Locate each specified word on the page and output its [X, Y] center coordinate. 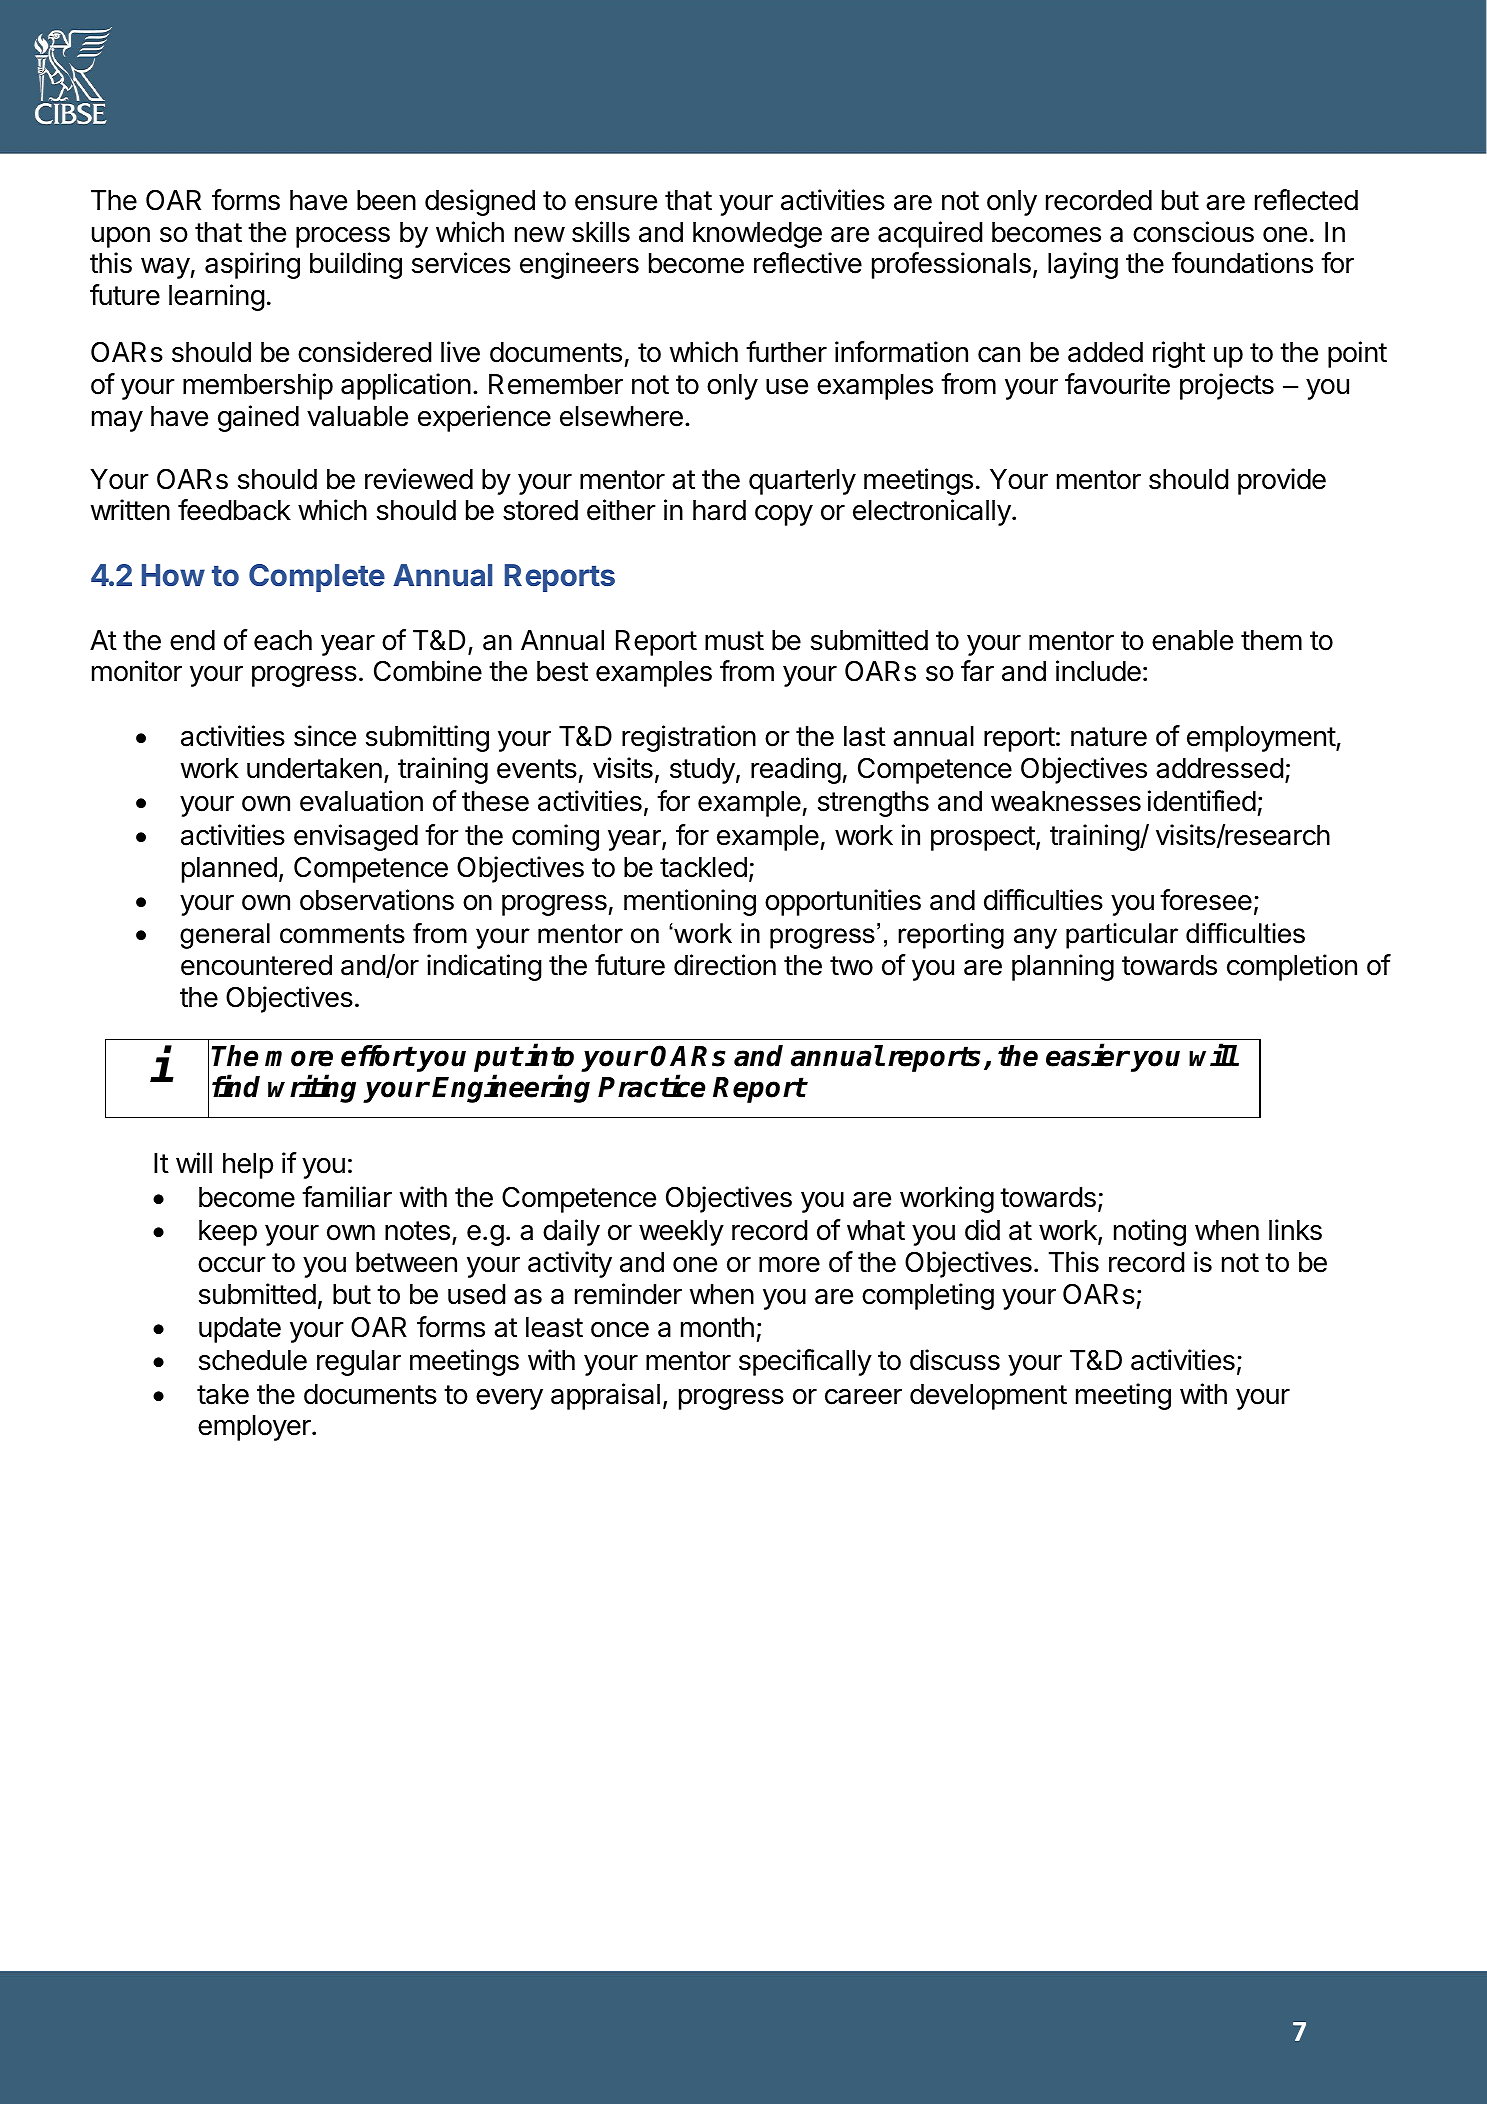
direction [725, 965]
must [734, 641]
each [283, 640]
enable [1192, 640]
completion [1292, 967]
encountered [256, 965]
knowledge [757, 235]
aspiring [252, 265]
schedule [253, 1360]
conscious [1193, 232]
